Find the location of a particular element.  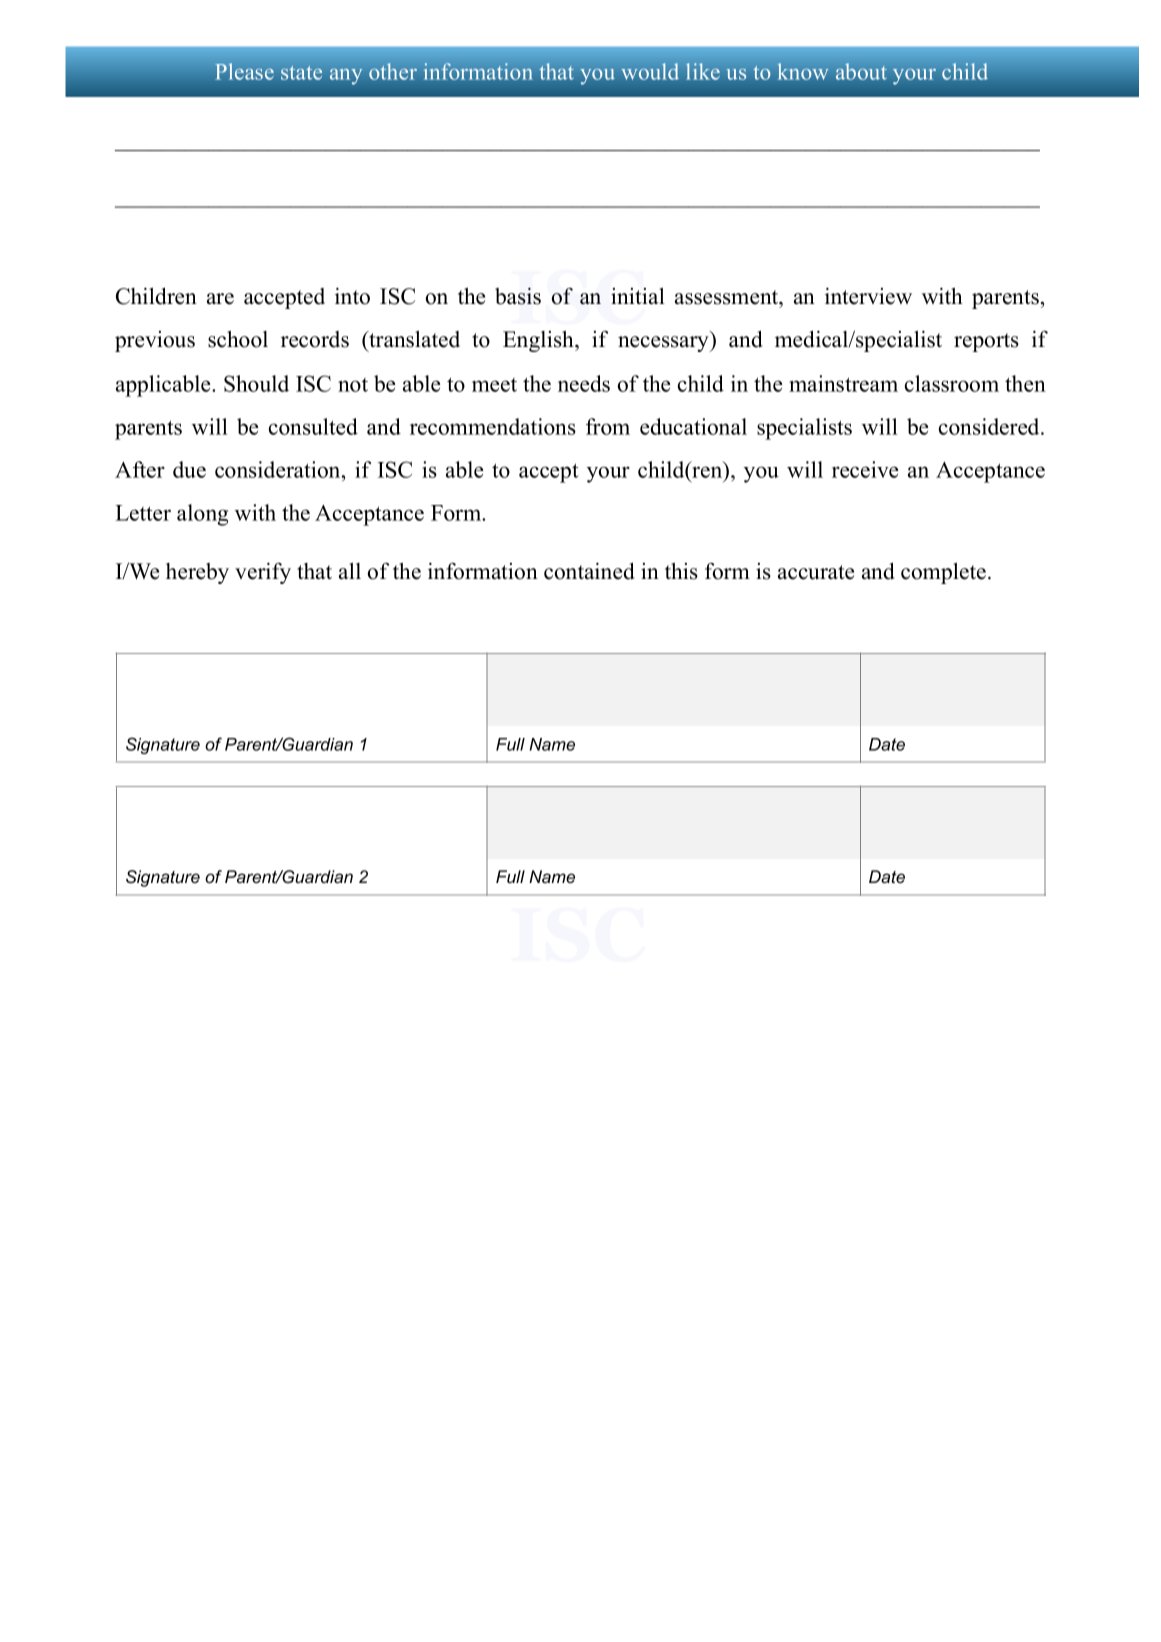

English is located at coordinates (539, 341).
